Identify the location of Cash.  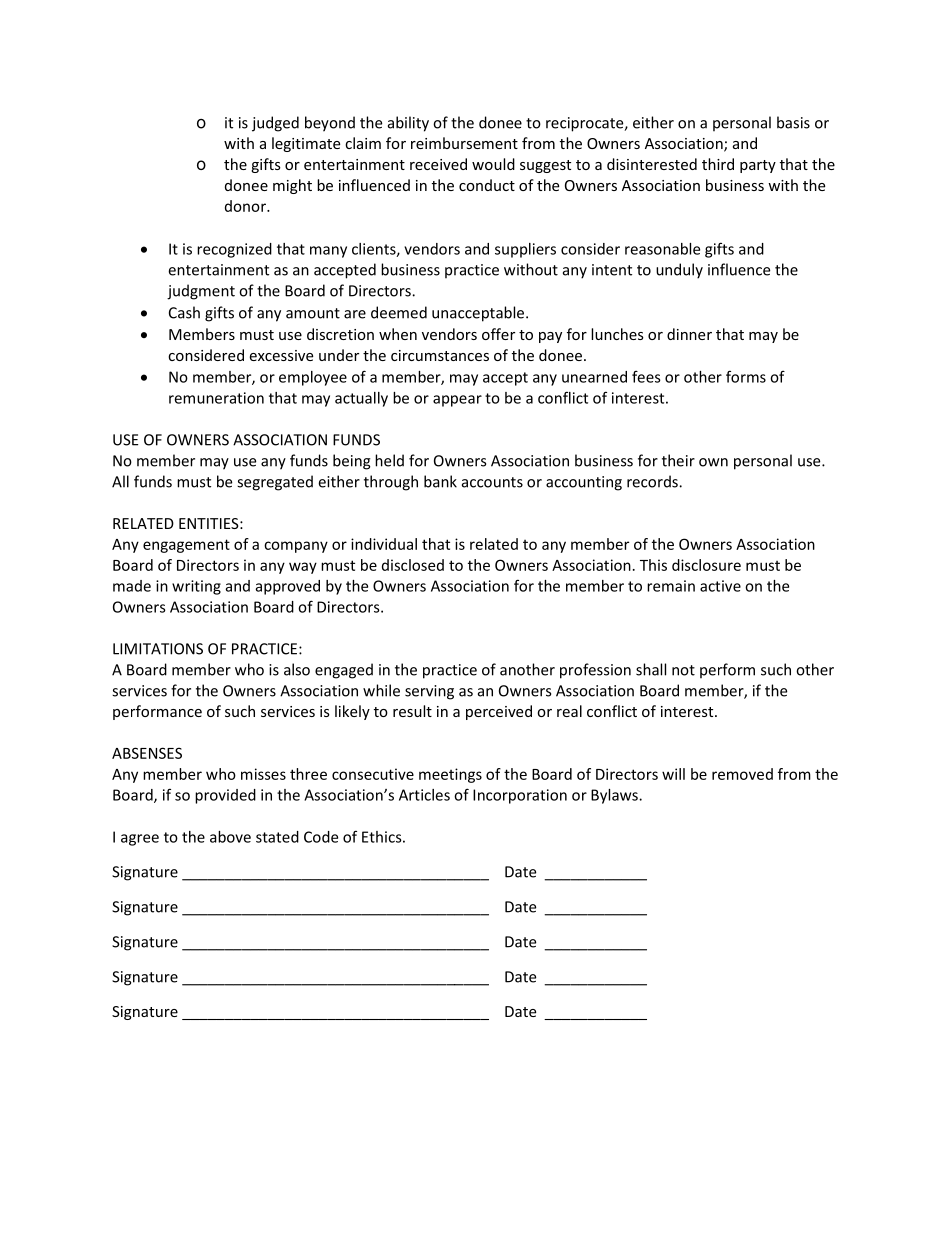
(184, 312).
